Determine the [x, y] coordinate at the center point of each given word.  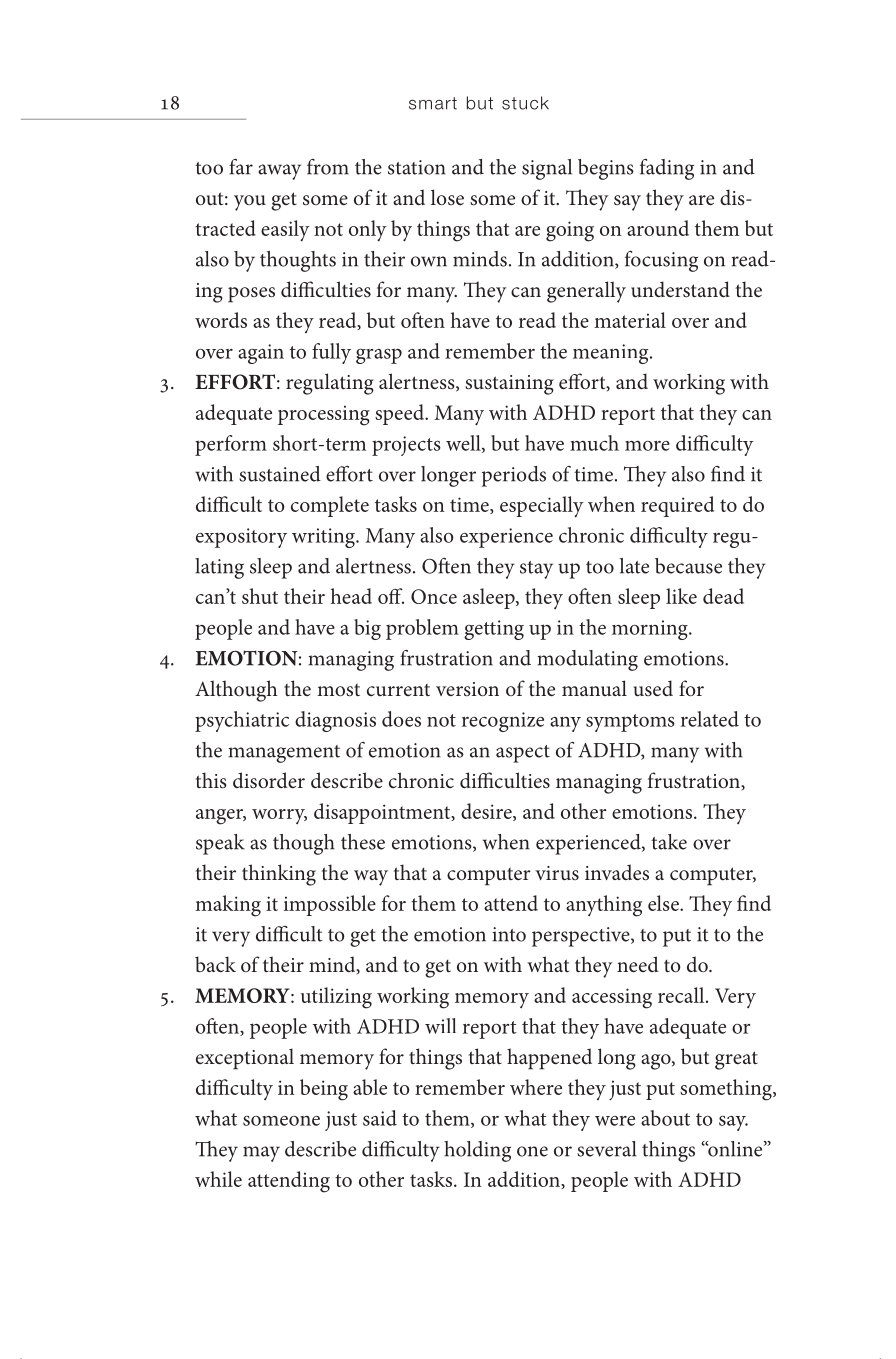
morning [651, 630]
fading [667, 169]
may [261, 1154]
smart [433, 103]
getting [494, 630]
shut [260, 596]
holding [477, 1151]
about [665, 1118]
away [279, 172]
